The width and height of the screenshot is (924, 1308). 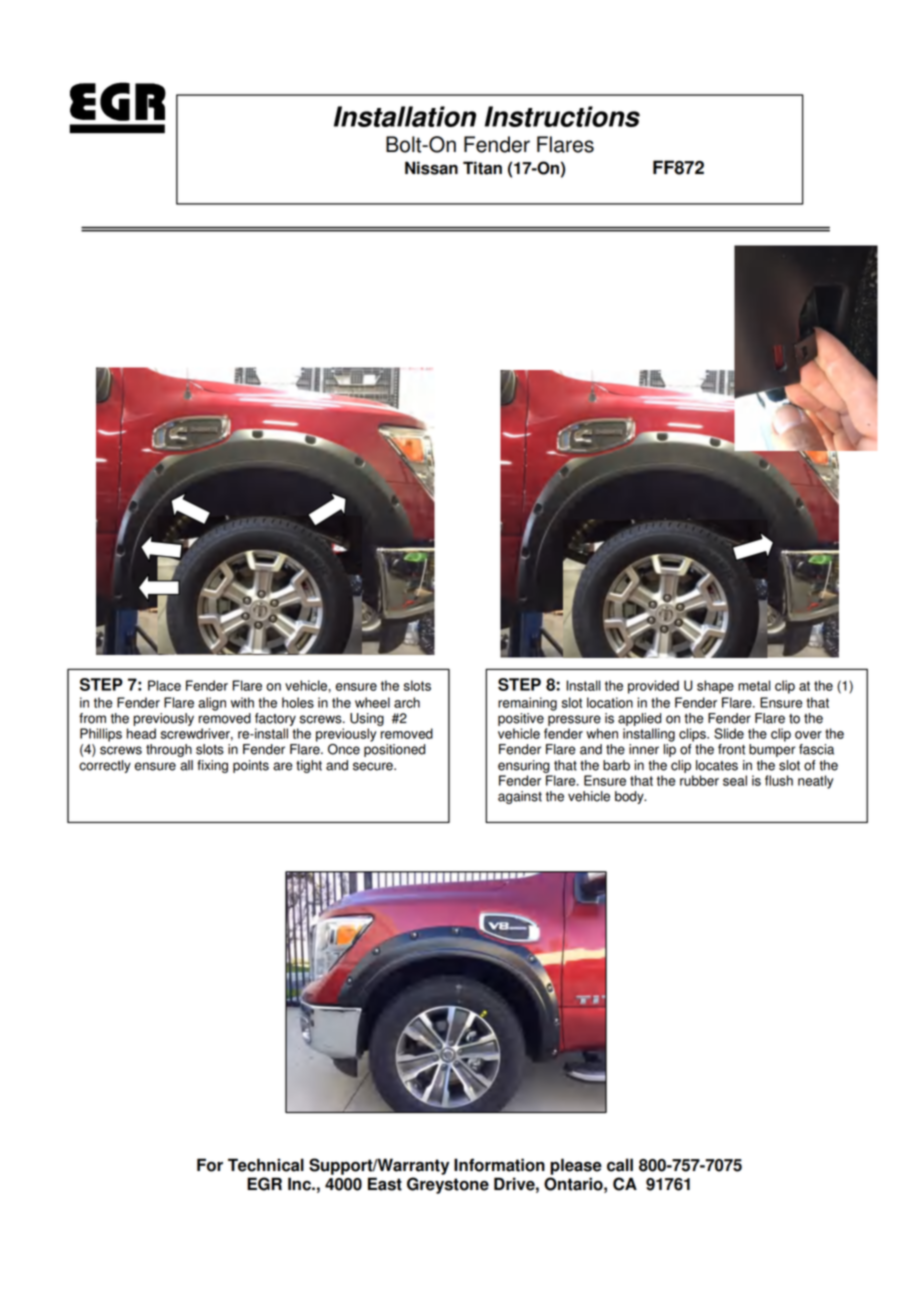 I want to click on against, so click(x=520, y=797).
